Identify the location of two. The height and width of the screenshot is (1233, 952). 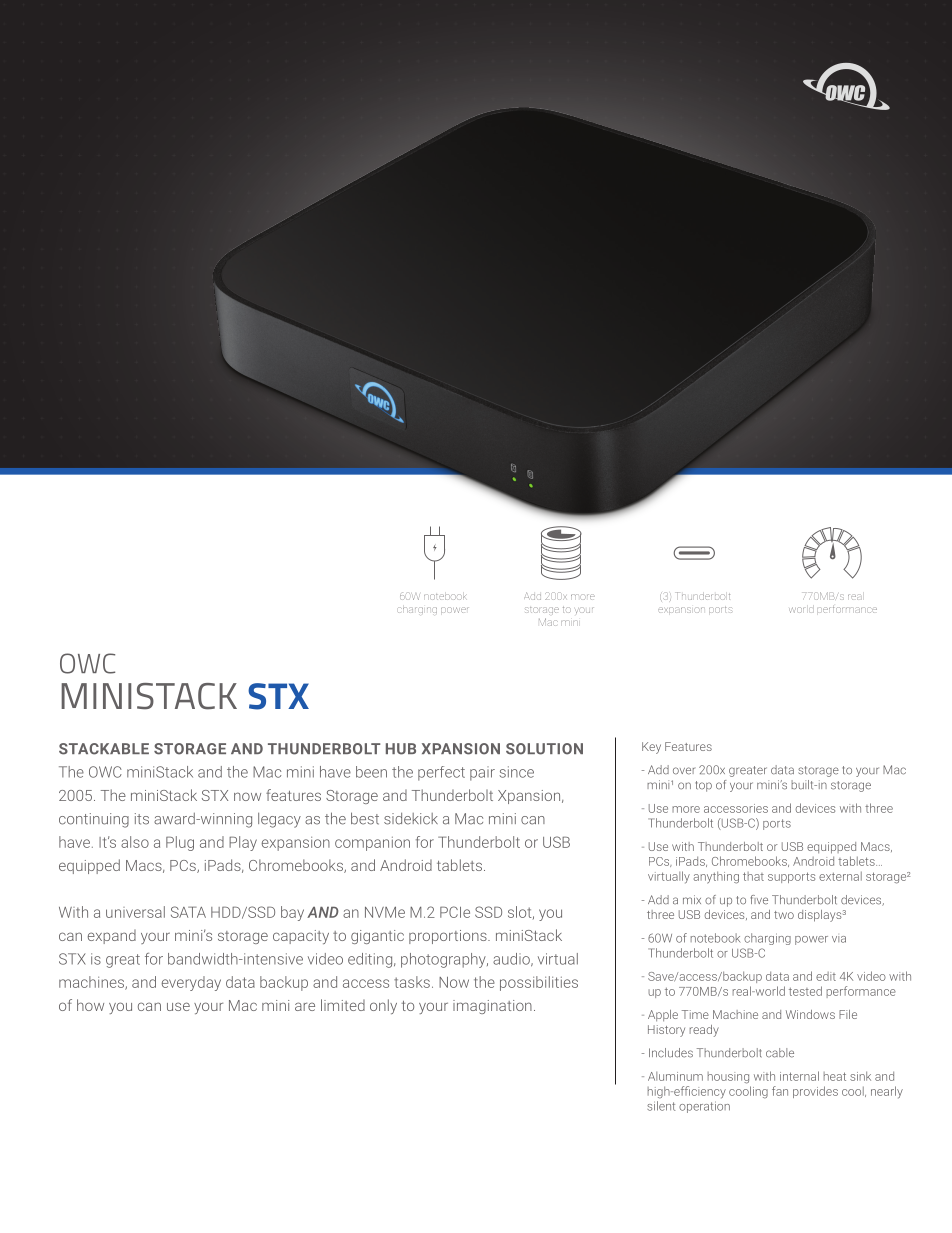
(784, 915).
